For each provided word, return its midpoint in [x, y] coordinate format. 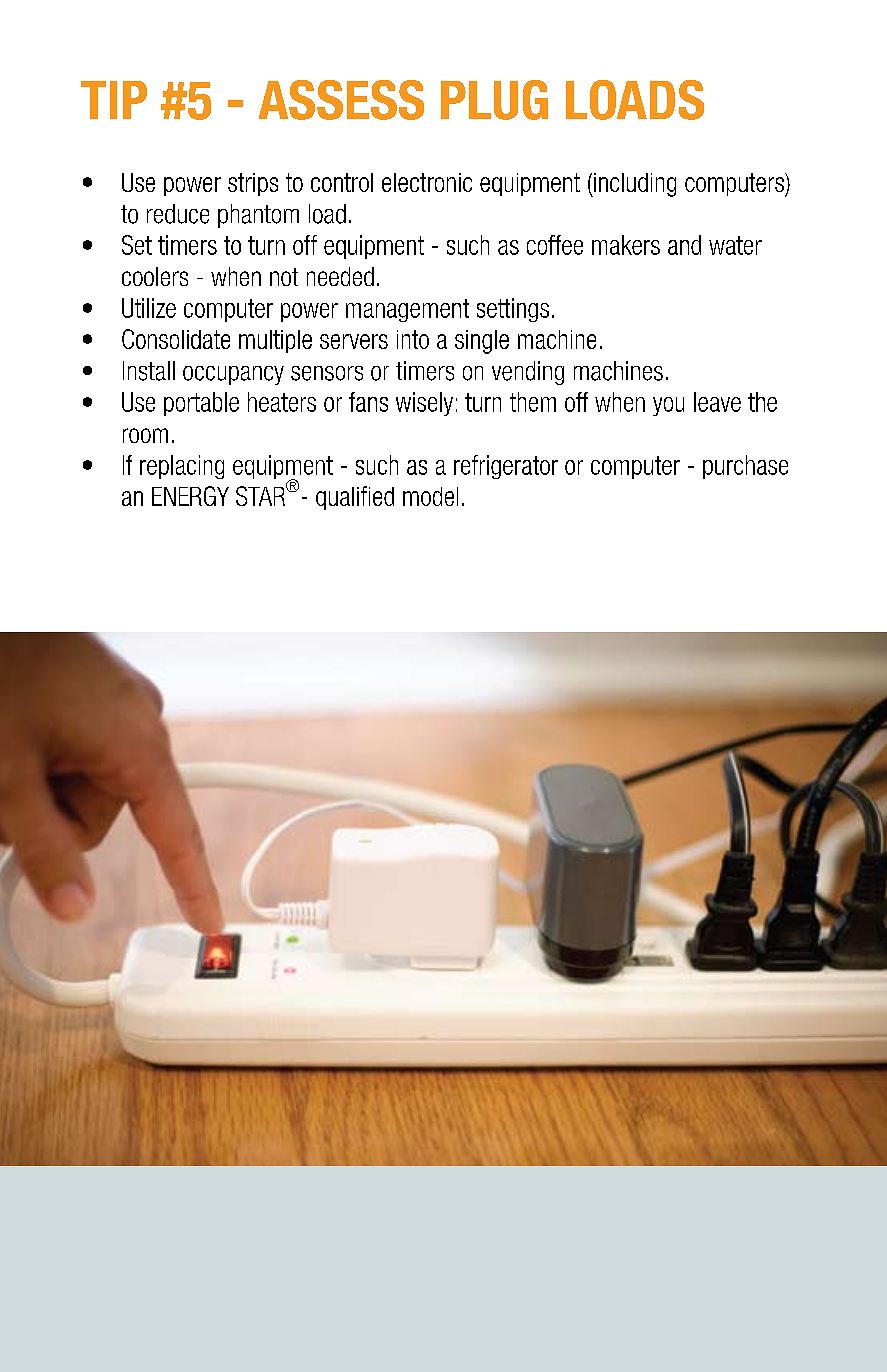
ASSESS [341, 100]
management [407, 310]
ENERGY [190, 496]
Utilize [149, 308]
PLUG [494, 100]
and [684, 245]
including [634, 185]
